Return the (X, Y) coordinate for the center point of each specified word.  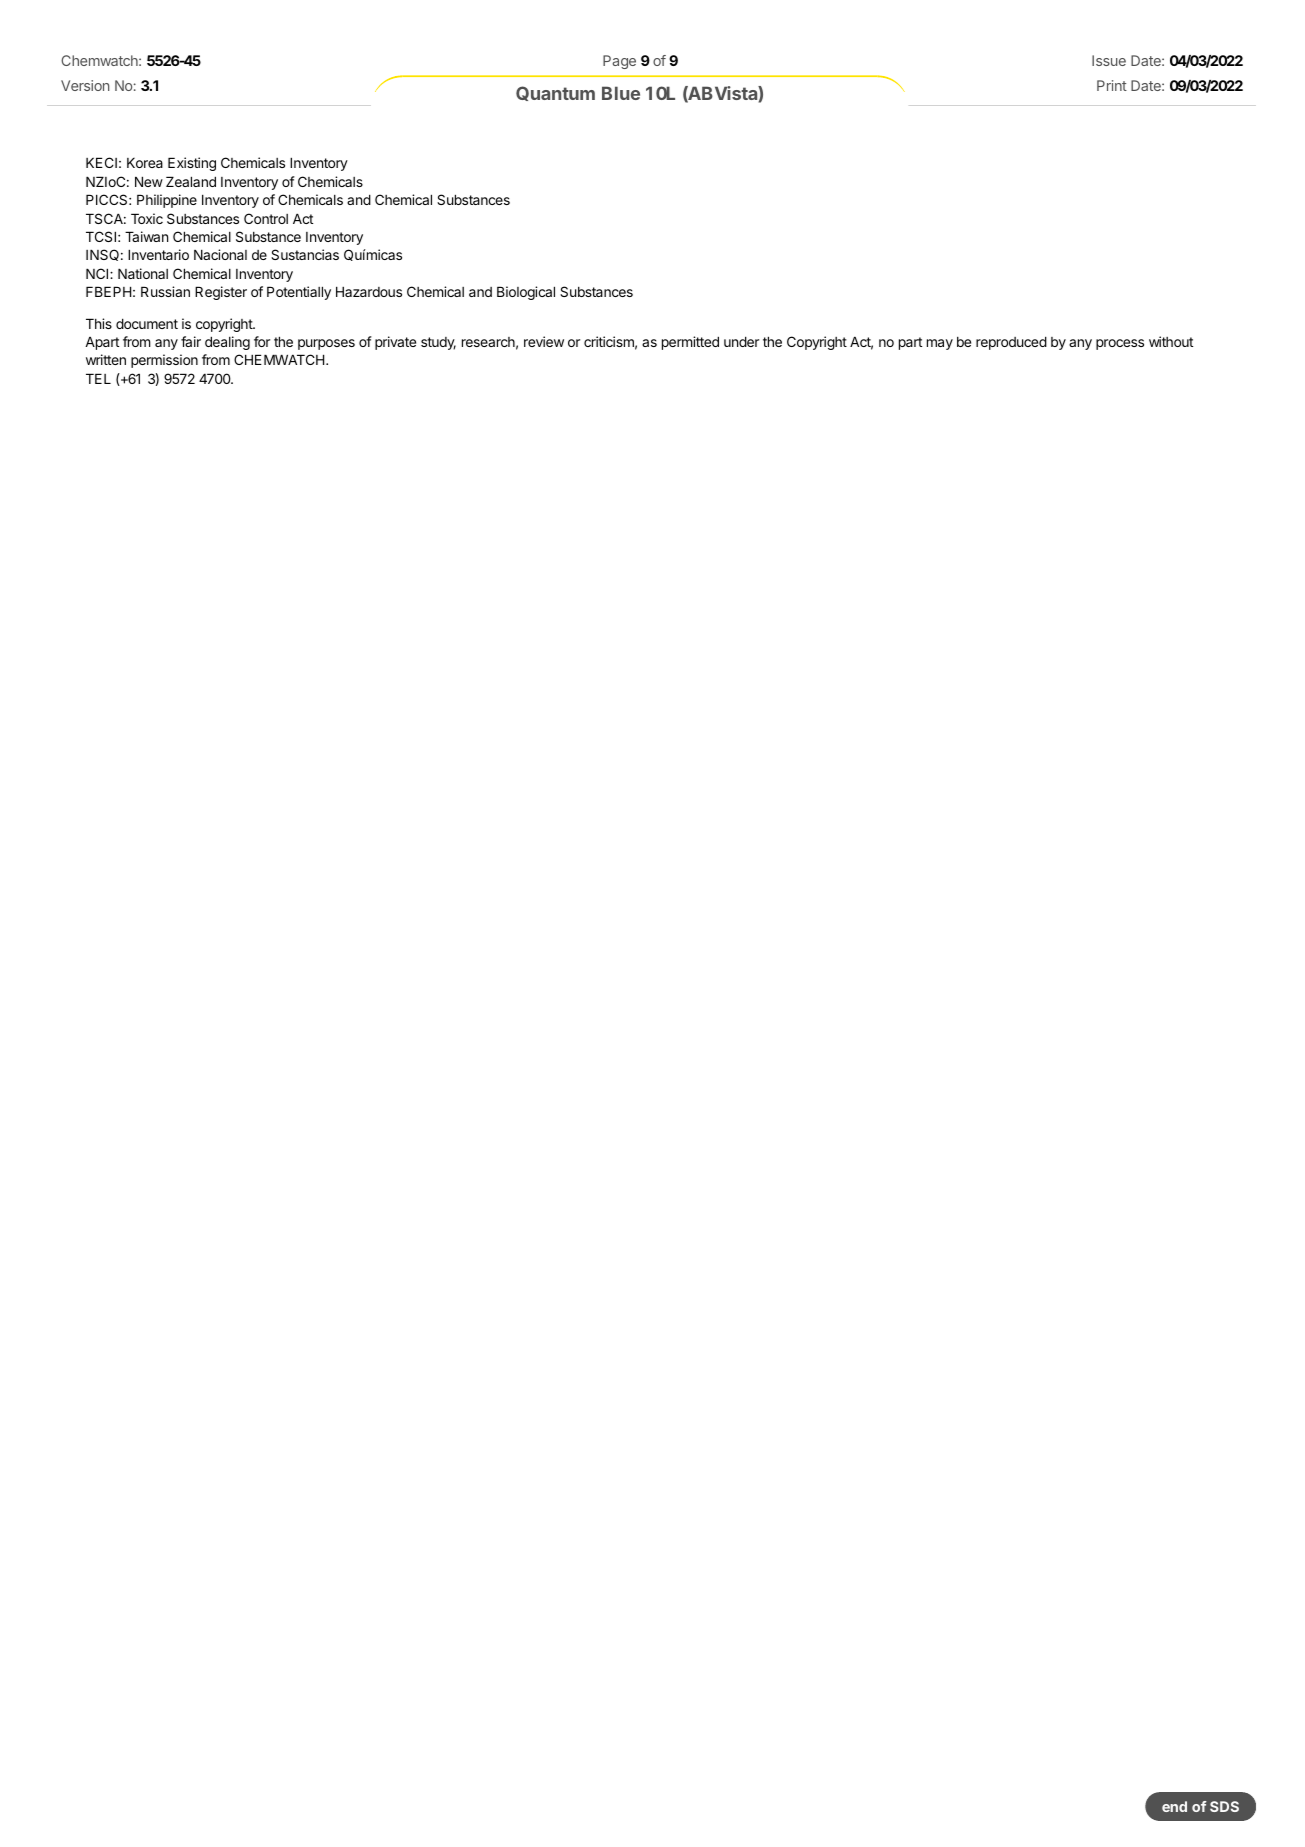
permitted (690, 343)
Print (1112, 85)
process (1120, 344)
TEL (98, 378)
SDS (1224, 1806)
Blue (621, 93)
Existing (192, 164)
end (1174, 1806)
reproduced (1011, 343)
